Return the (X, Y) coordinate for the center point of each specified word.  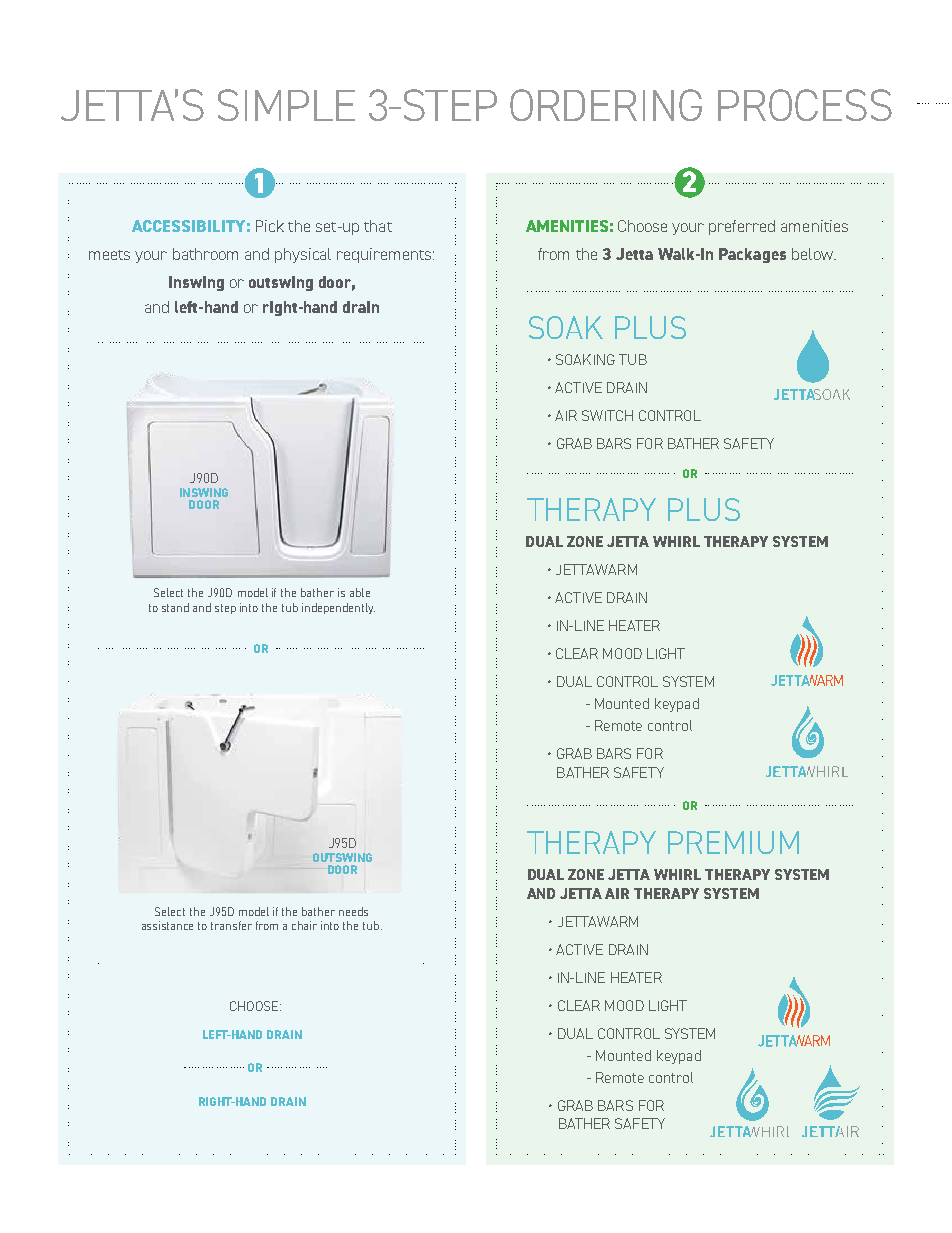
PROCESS (805, 105)
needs (353, 911)
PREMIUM (733, 842)
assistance (167, 925)
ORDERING (606, 105)
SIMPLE (286, 105)
